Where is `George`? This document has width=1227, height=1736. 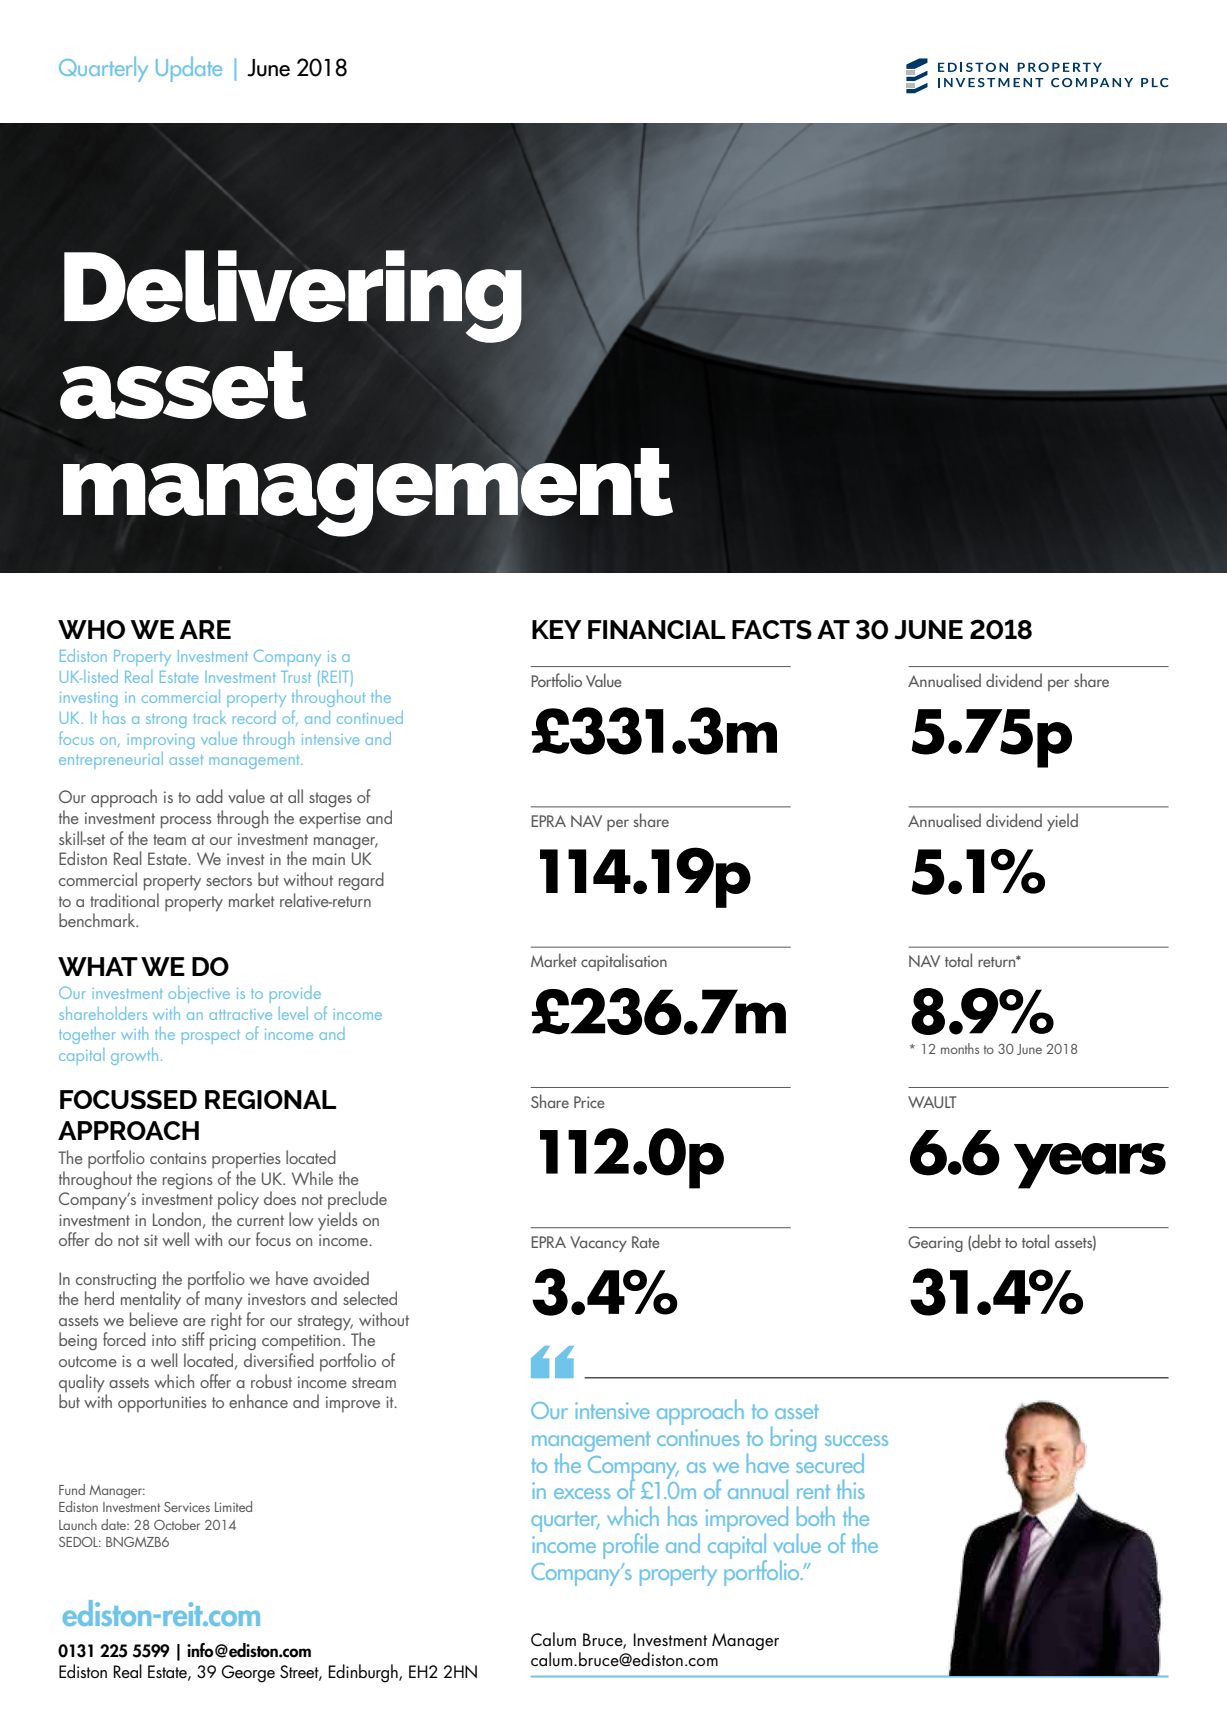 George is located at coordinates (248, 1674).
